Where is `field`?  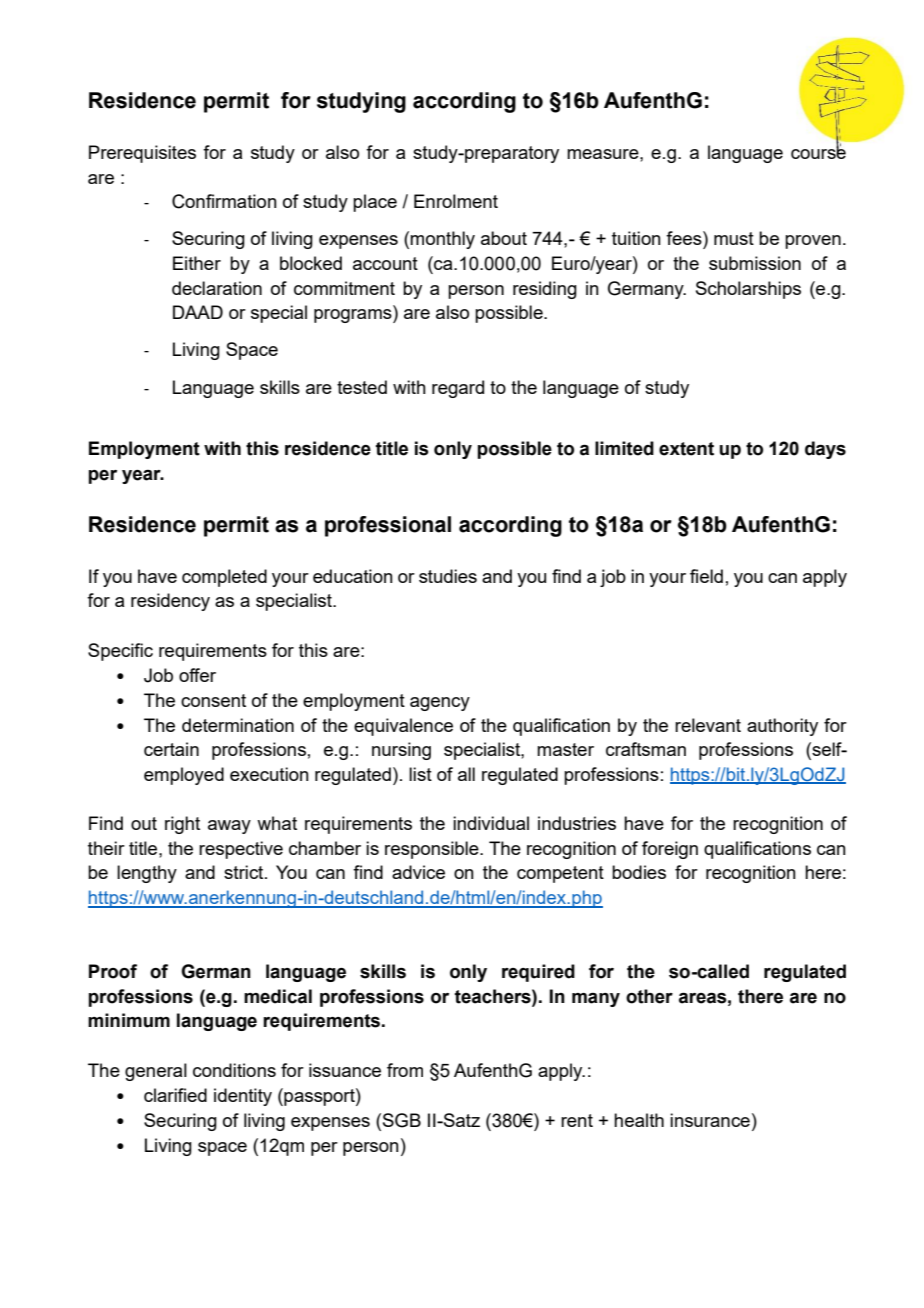 field is located at coordinates (706, 576).
